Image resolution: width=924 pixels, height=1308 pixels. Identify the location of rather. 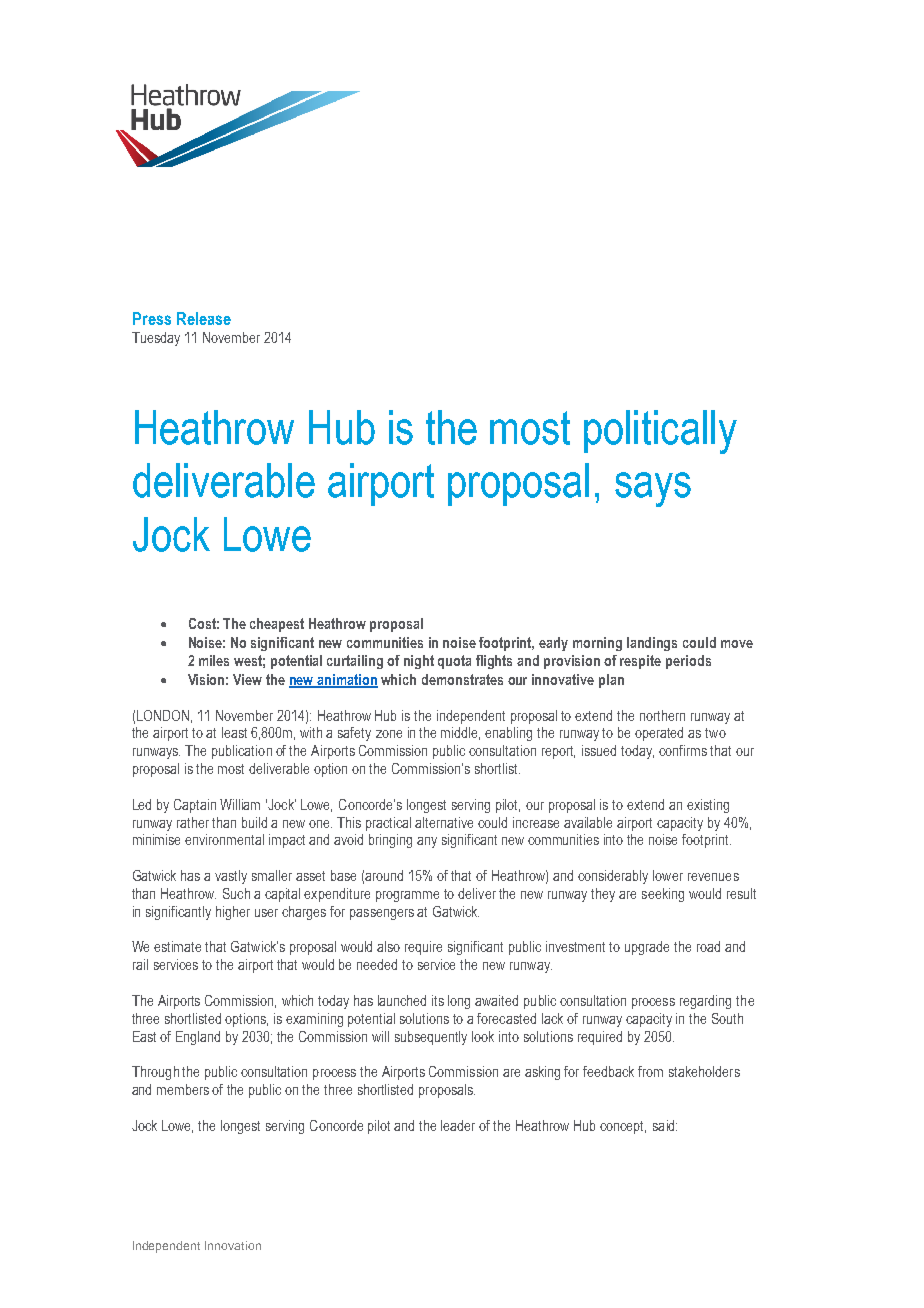
(193, 822).
